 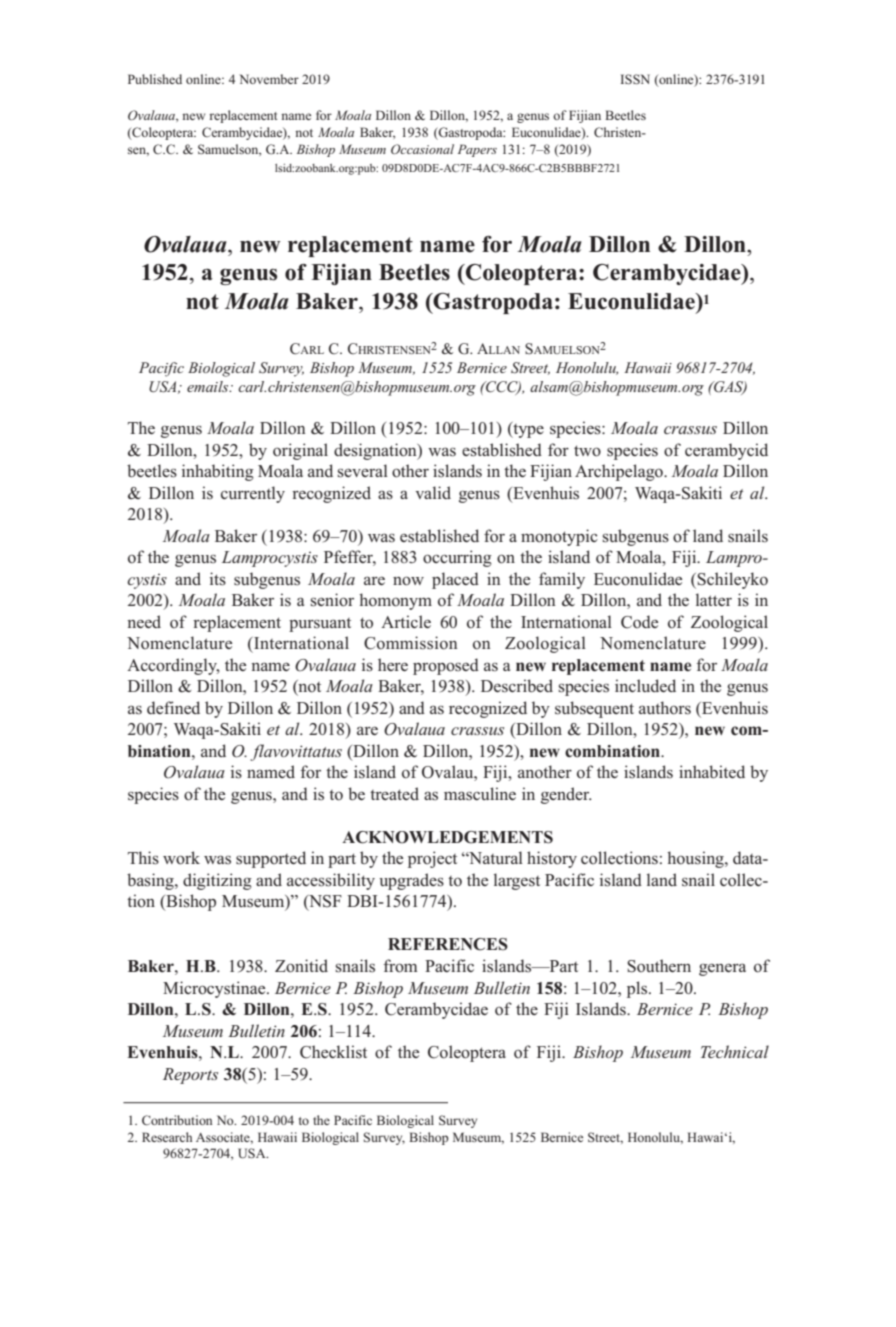 I want to click on November, so click(x=269, y=79).
